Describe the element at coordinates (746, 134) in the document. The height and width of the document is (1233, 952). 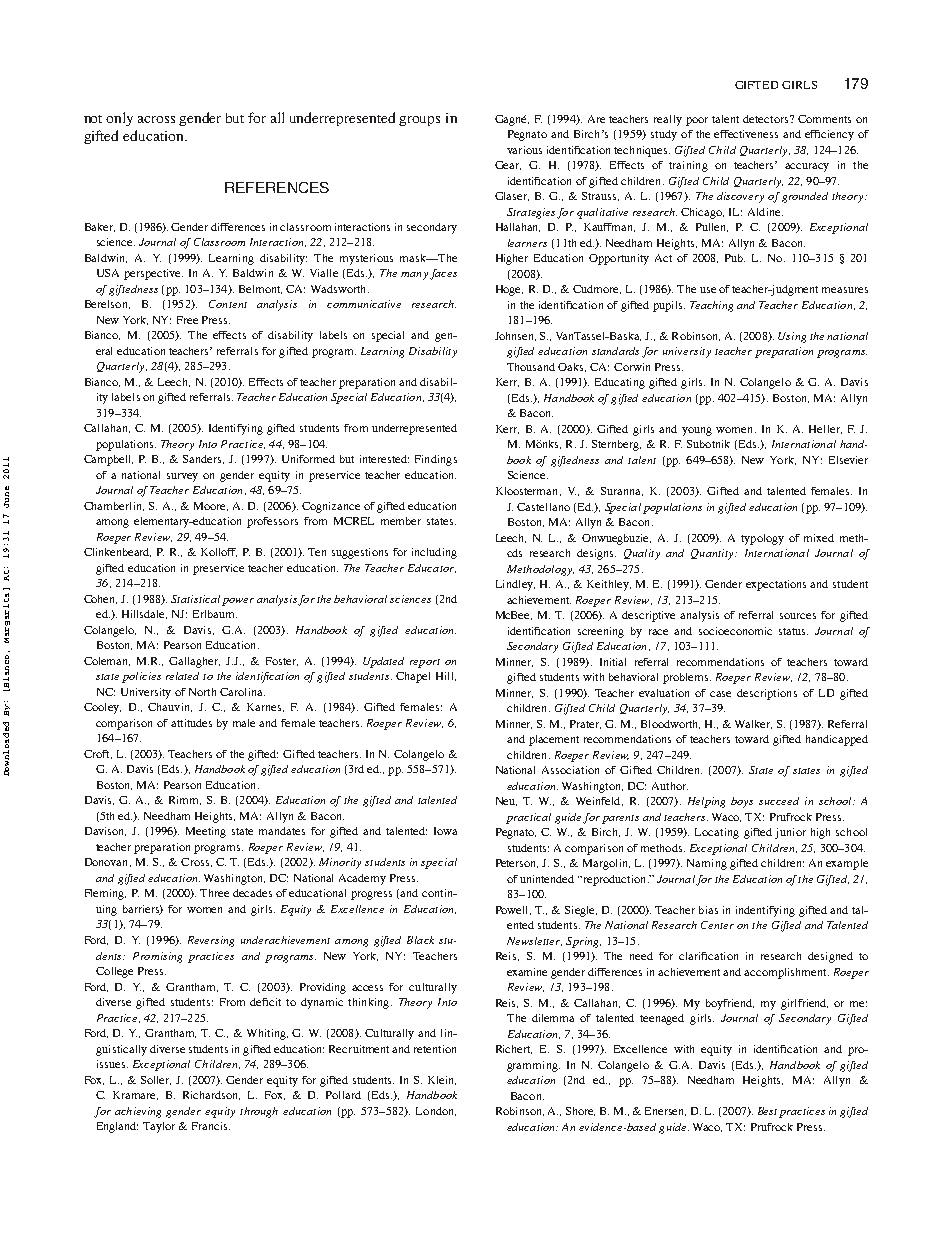
I see `effectiveness` at that location.
